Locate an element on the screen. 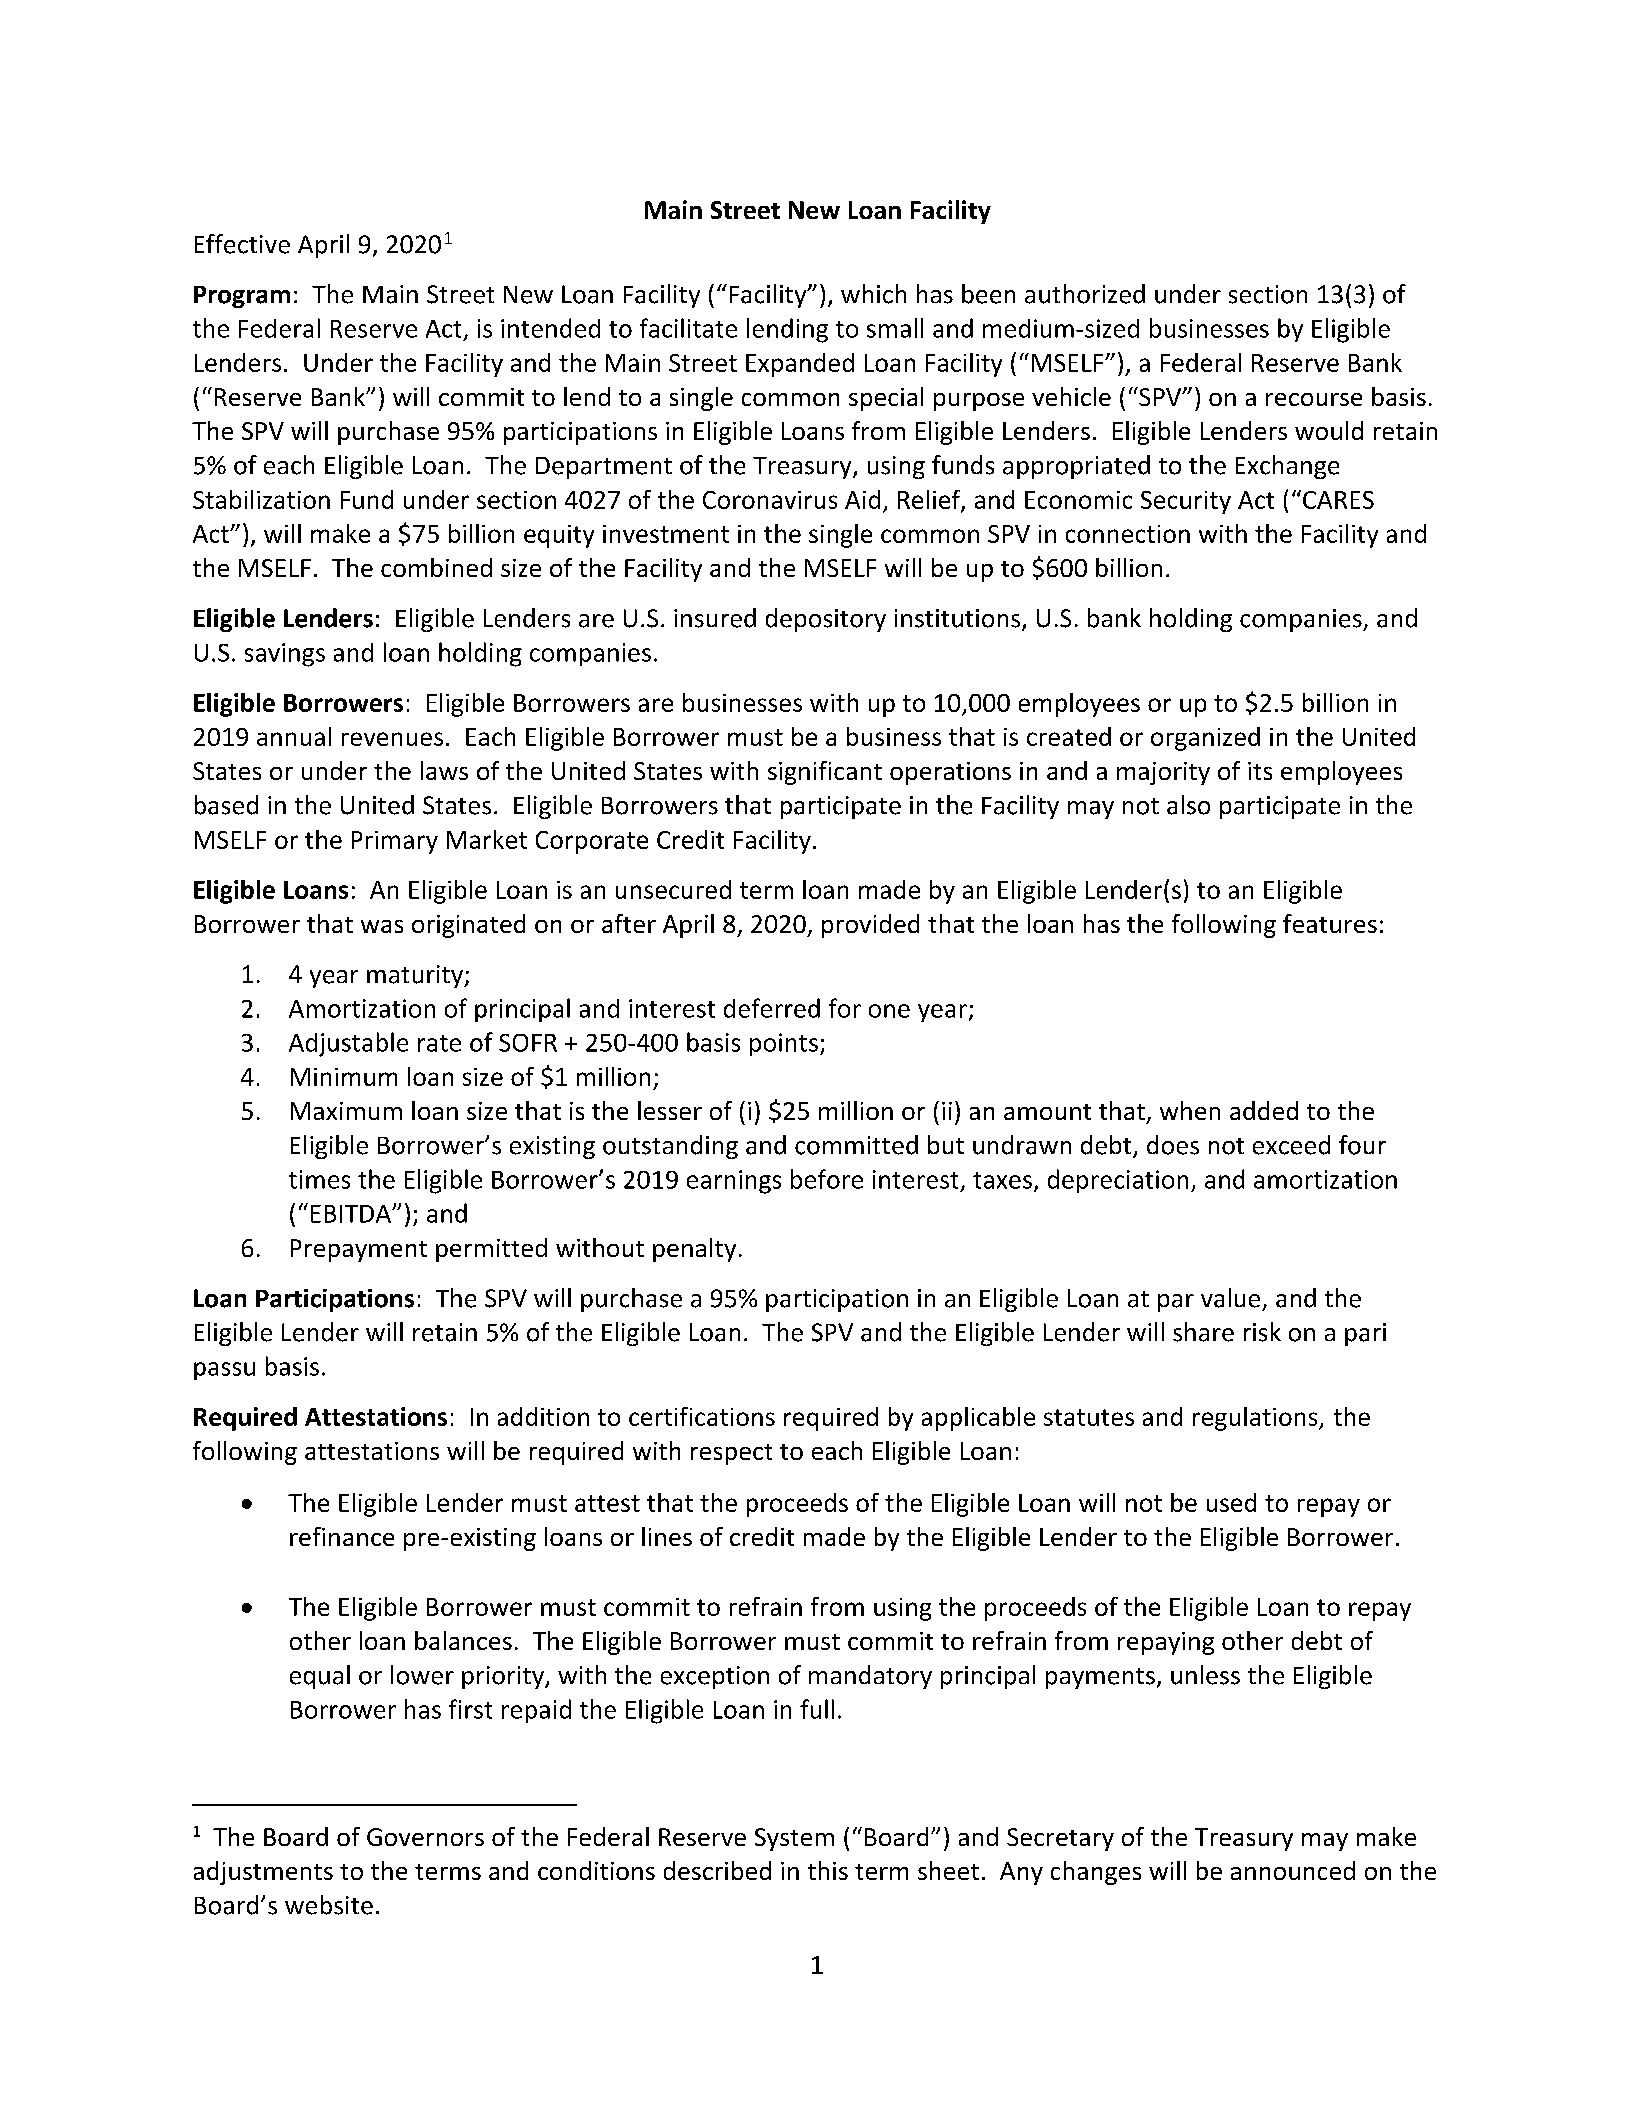  points is located at coordinates (784, 1044).
